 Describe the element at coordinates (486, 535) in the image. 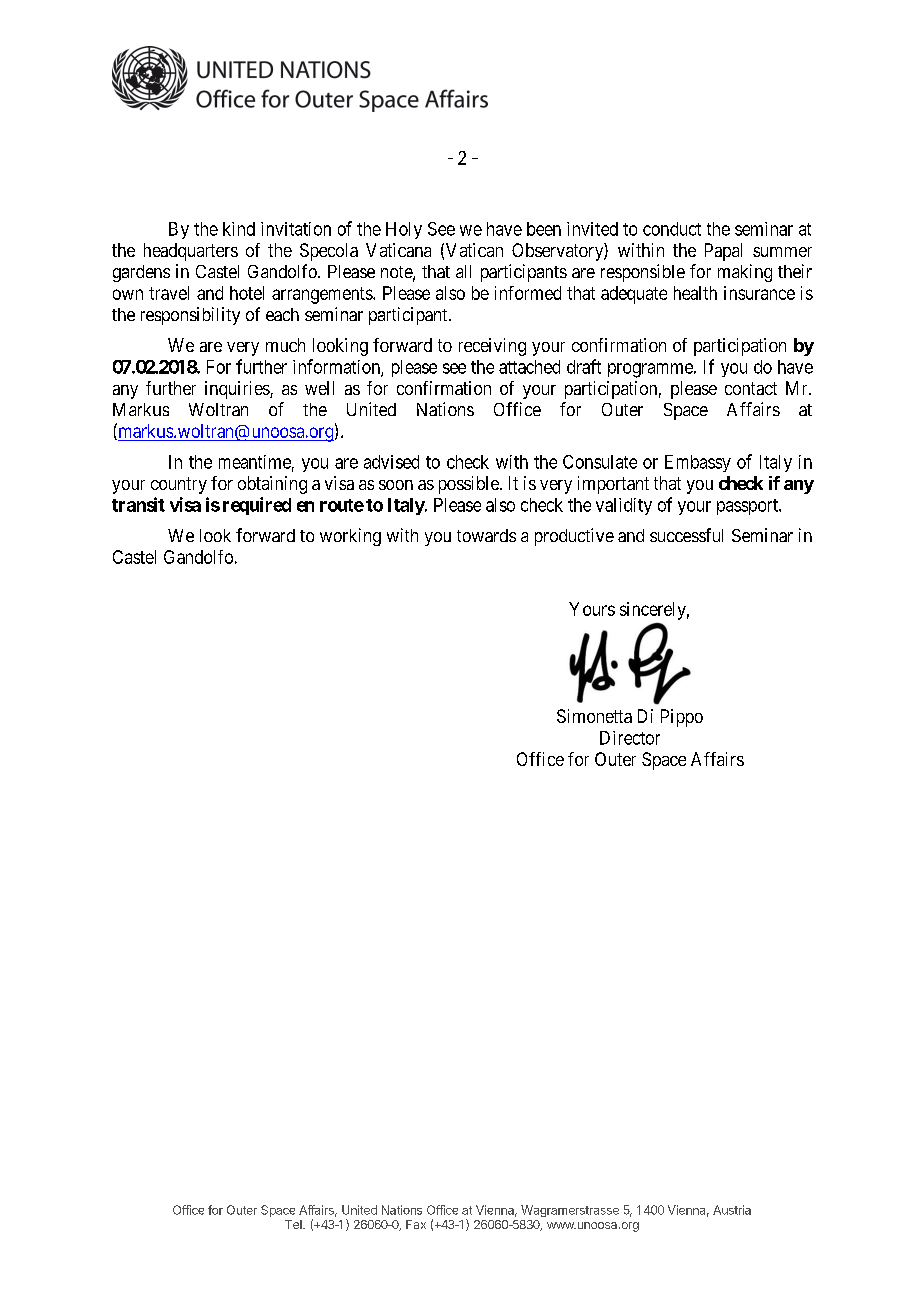

I see `towards` at that location.
